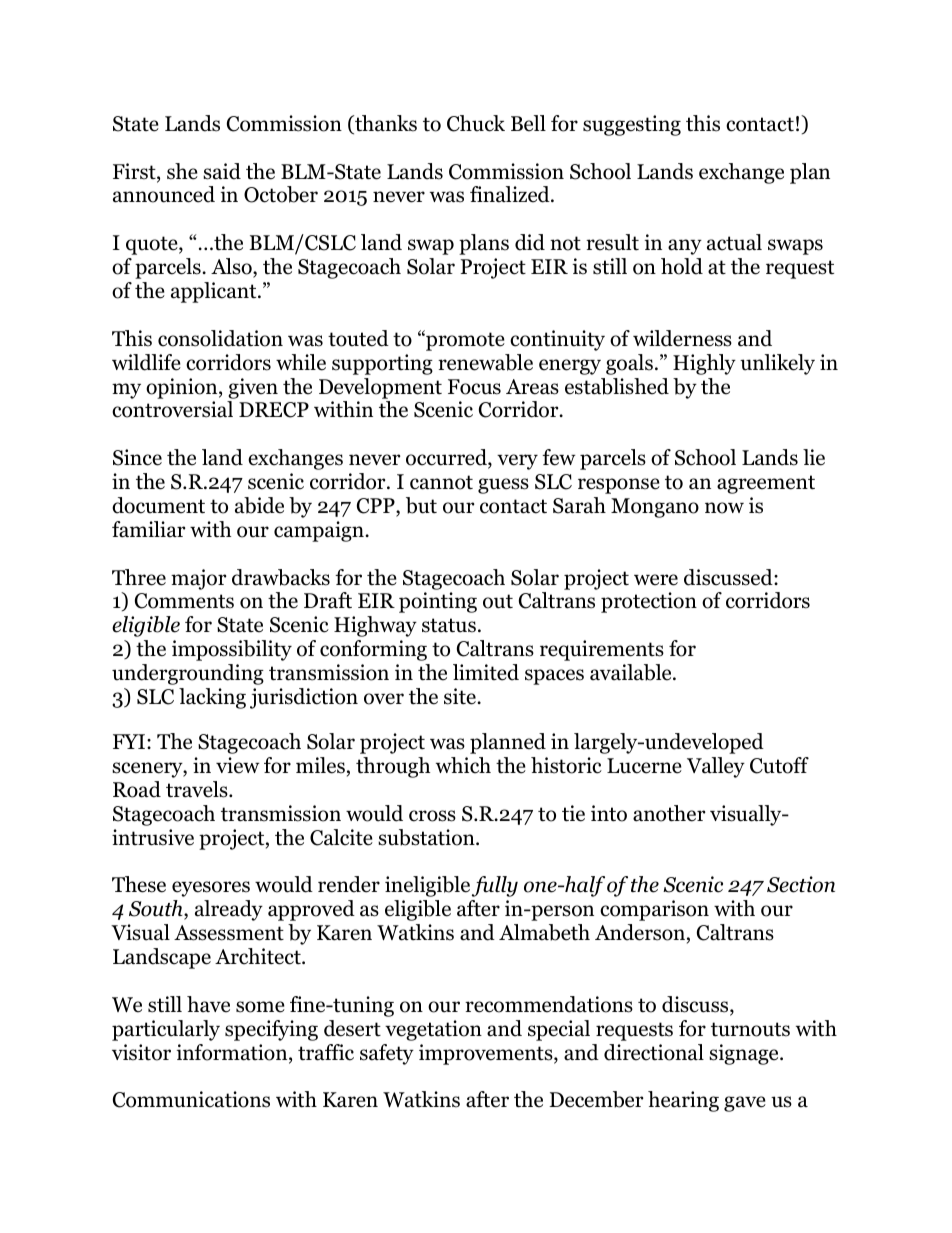  What do you see at coordinates (191, 1099) in the screenshot?
I see `Communications` at bounding box center [191, 1099].
